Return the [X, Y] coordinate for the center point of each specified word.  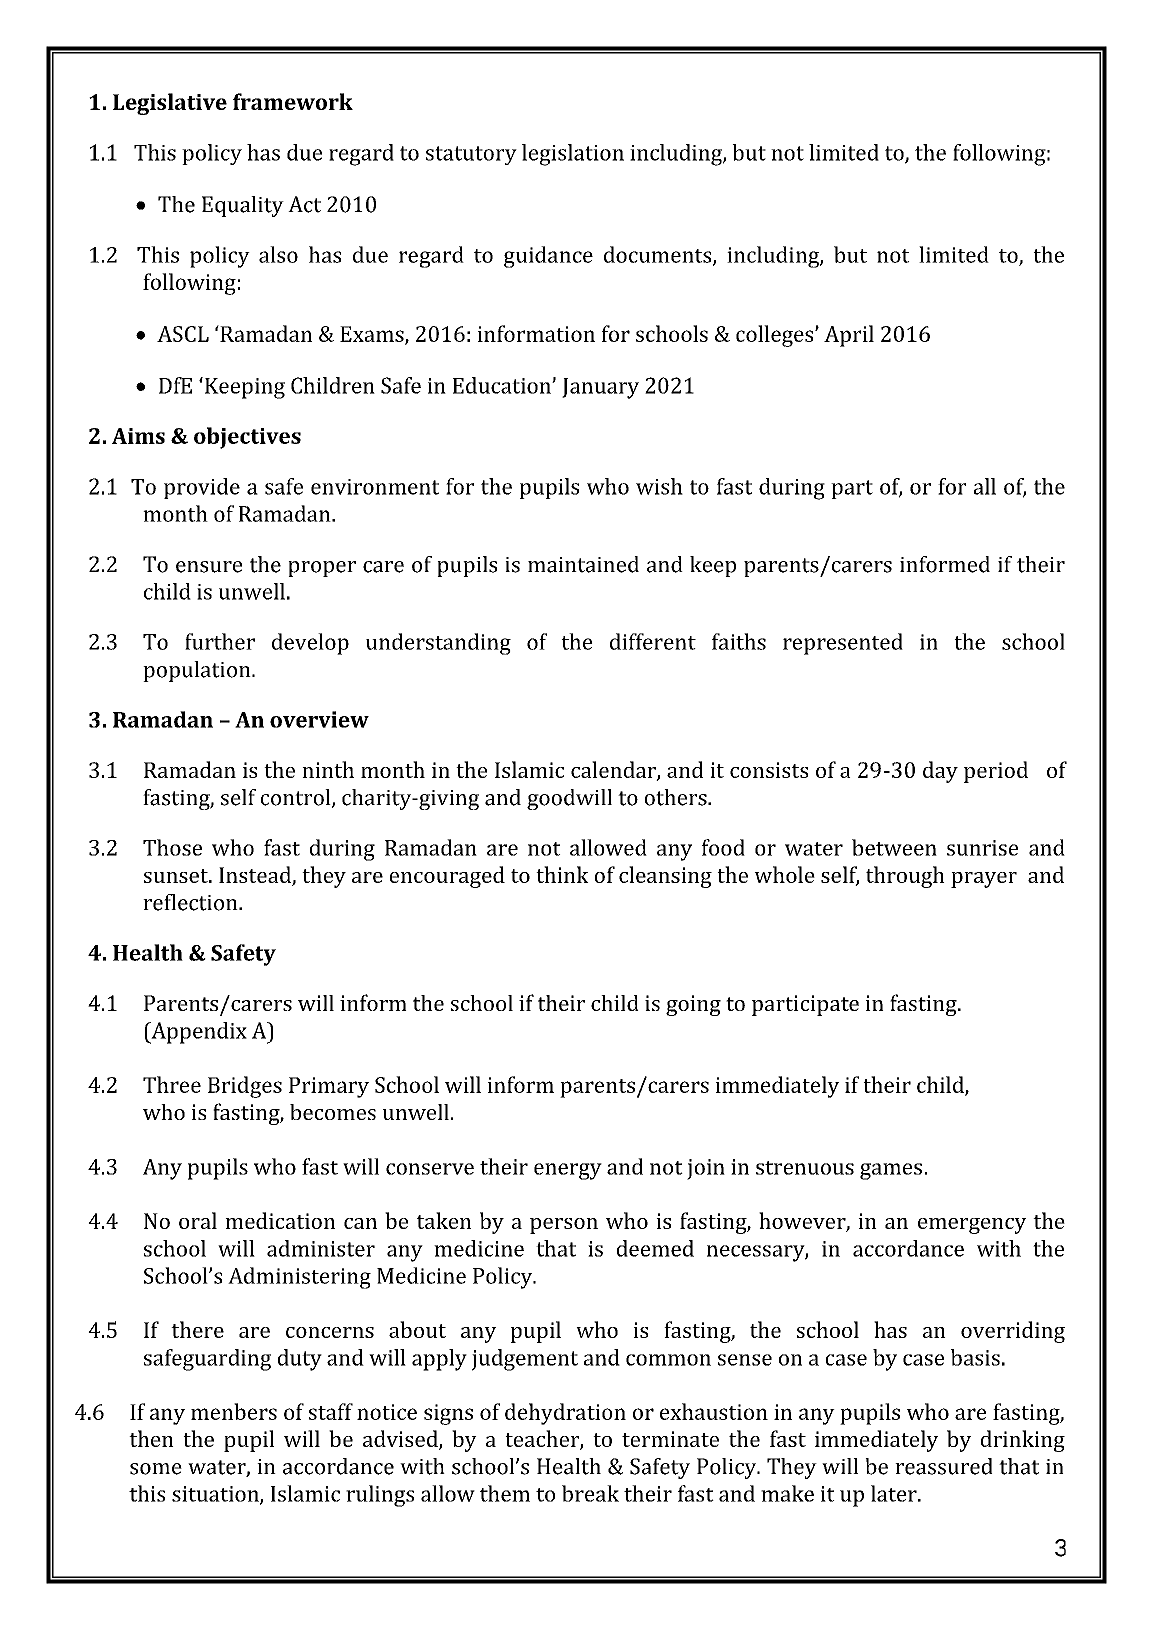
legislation [573, 155]
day [940, 772]
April [849, 336]
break [590, 1493]
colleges [776, 336]
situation [216, 1495]
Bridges [245, 1087]
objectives [247, 438]
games [891, 1171]
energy [568, 1171]
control [297, 798]
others [677, 797]
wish [659, 486]
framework [293, 101]
